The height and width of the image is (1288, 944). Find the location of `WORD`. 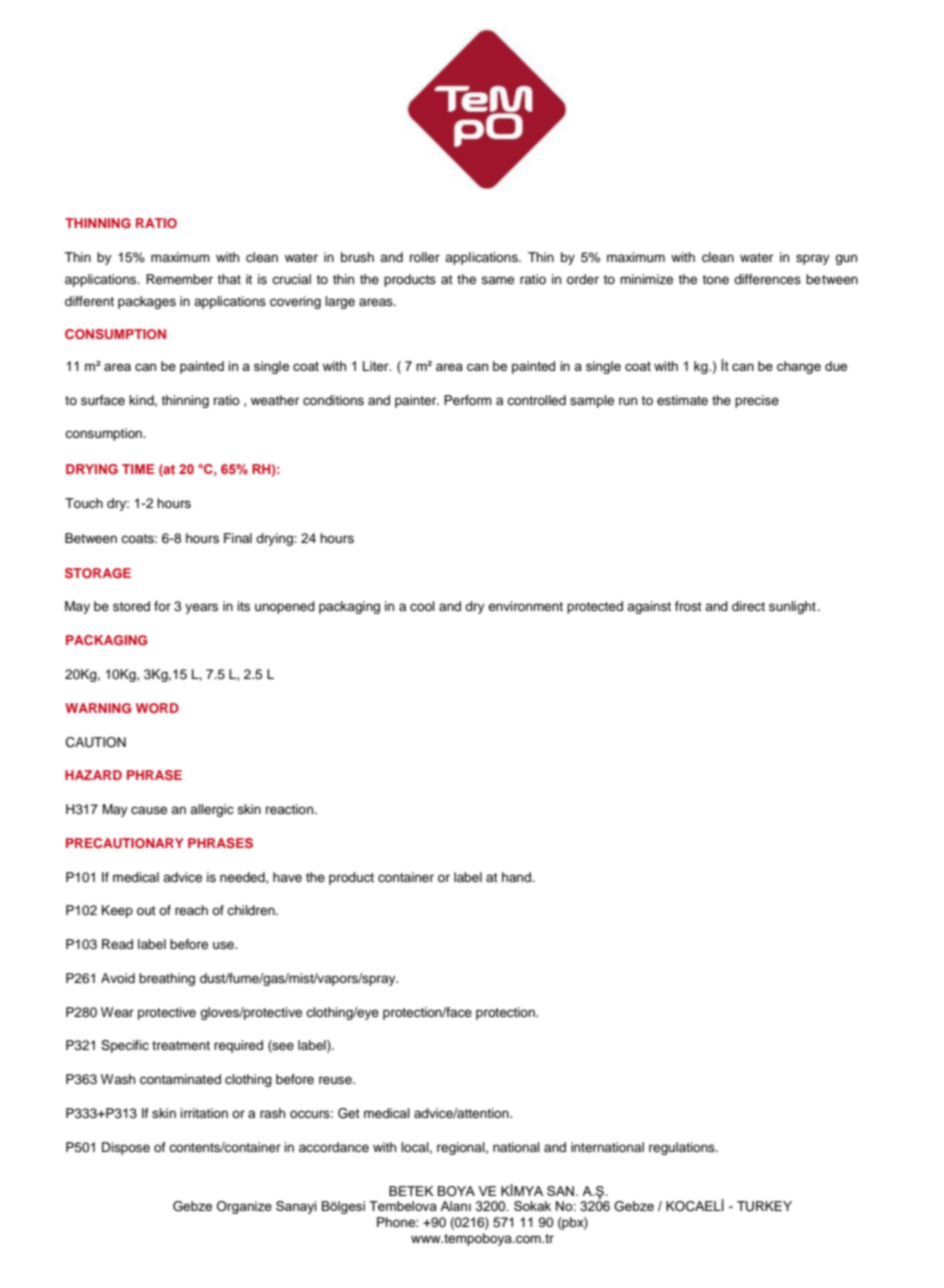

WORD is located at coordinates (157, 708).
